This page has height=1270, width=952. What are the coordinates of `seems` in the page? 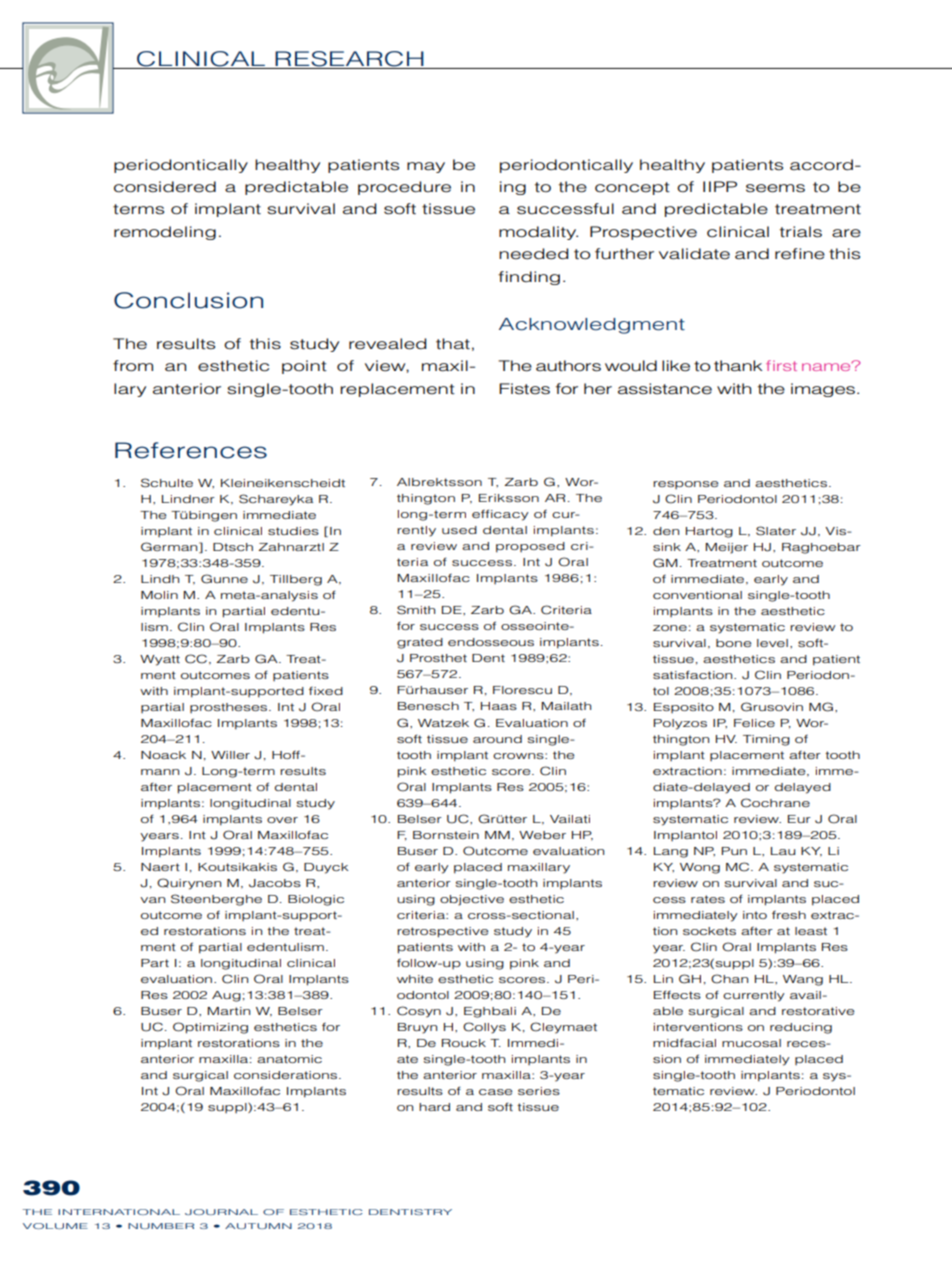 It's located at (775, 188).
